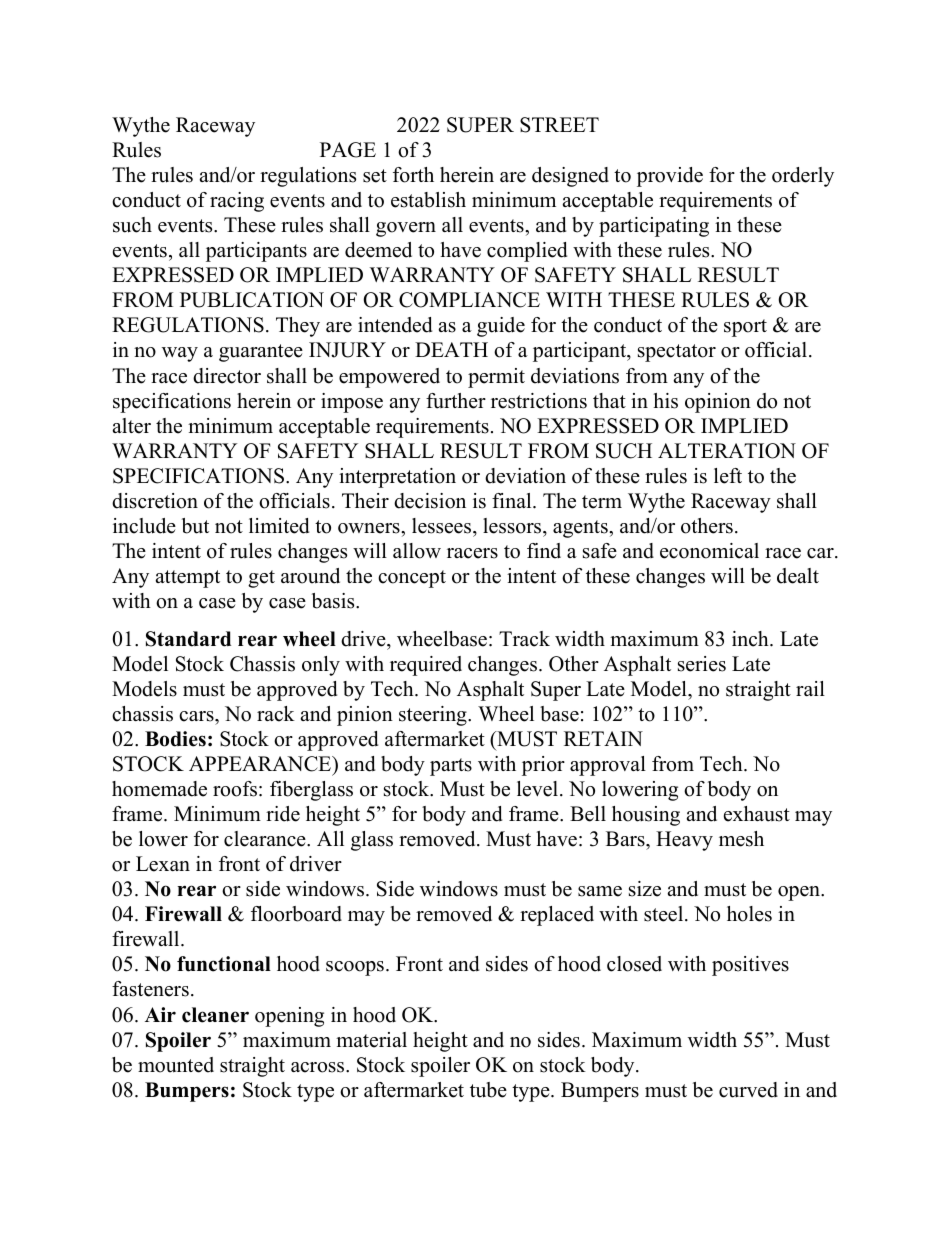 The width and height of the page is (952, 1233). What do you see at coordinates (176, 1065) in the page?
I see `mounted` at bounding box center [176, 1065].
